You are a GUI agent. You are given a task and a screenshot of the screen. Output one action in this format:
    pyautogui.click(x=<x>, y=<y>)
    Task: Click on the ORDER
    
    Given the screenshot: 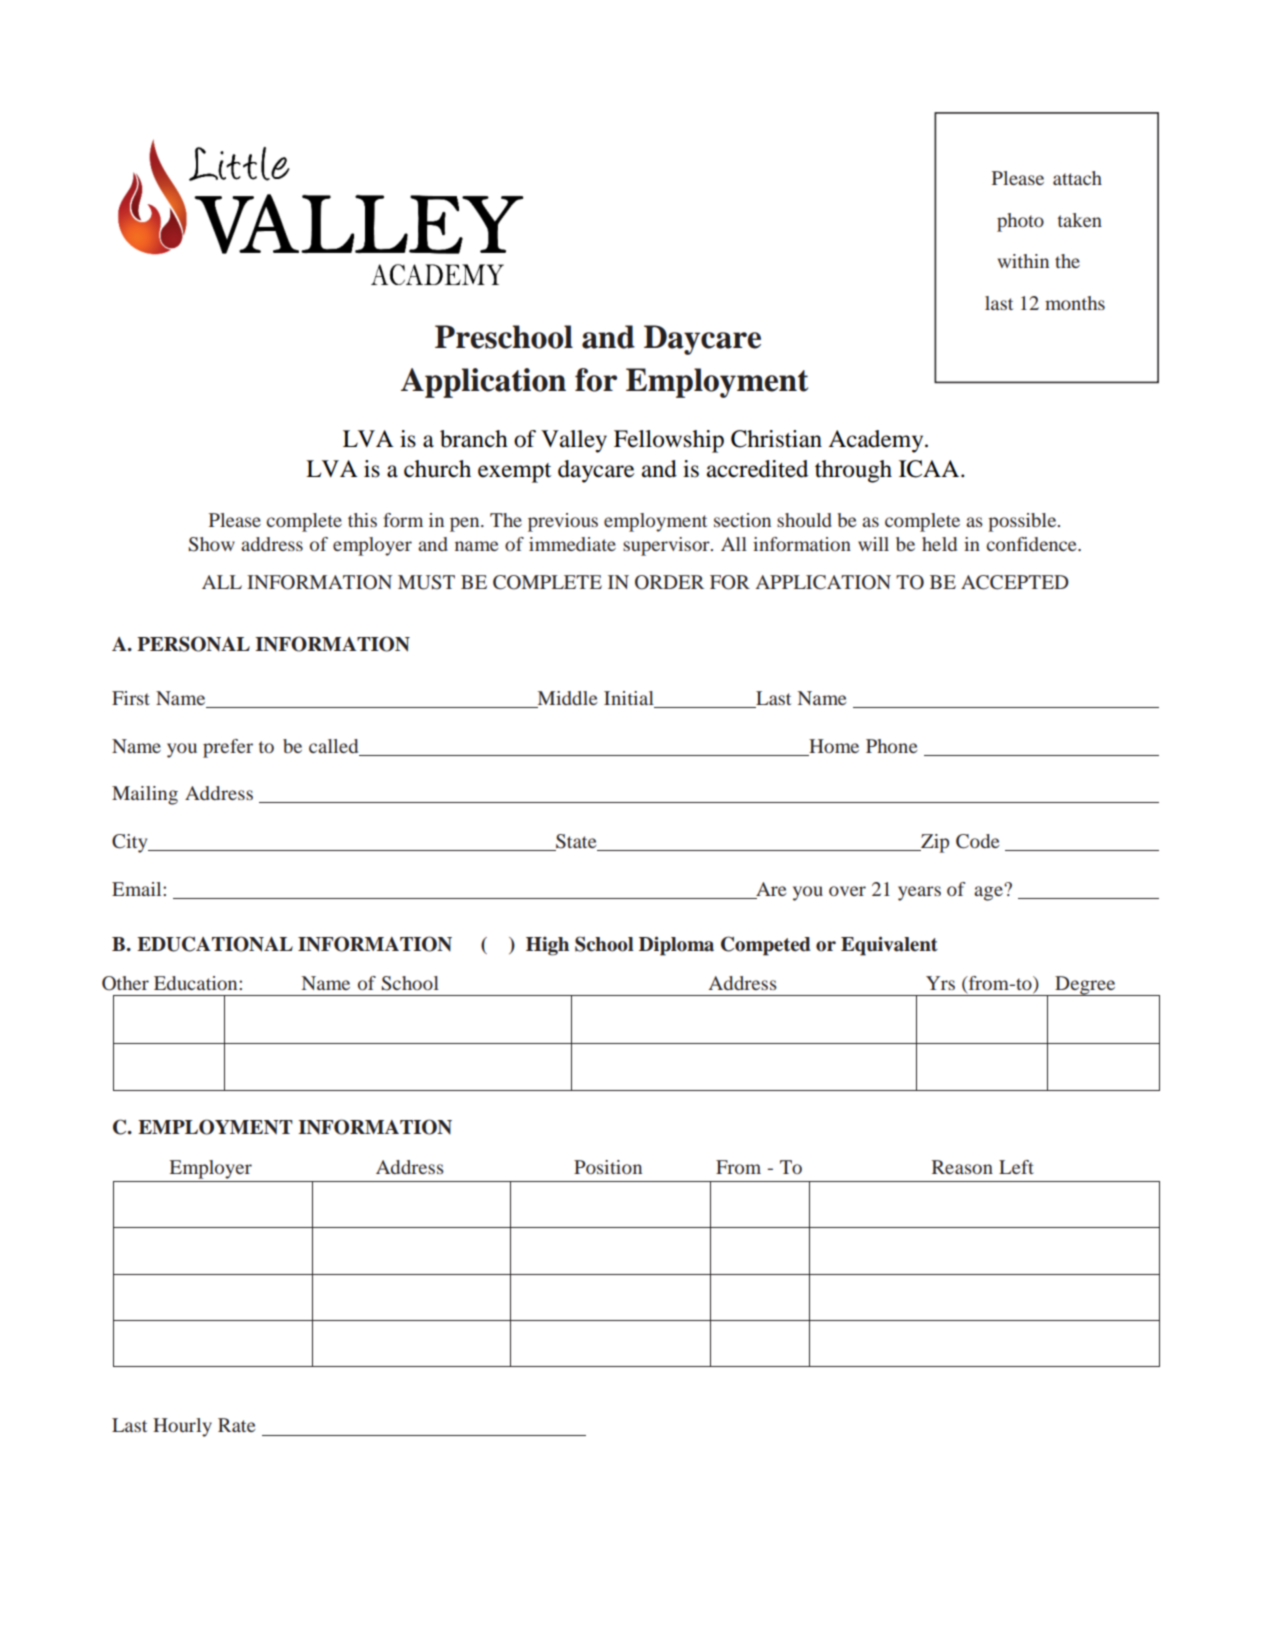 What is the action you would take?
    pyautogui.click(x=669, y=582)
